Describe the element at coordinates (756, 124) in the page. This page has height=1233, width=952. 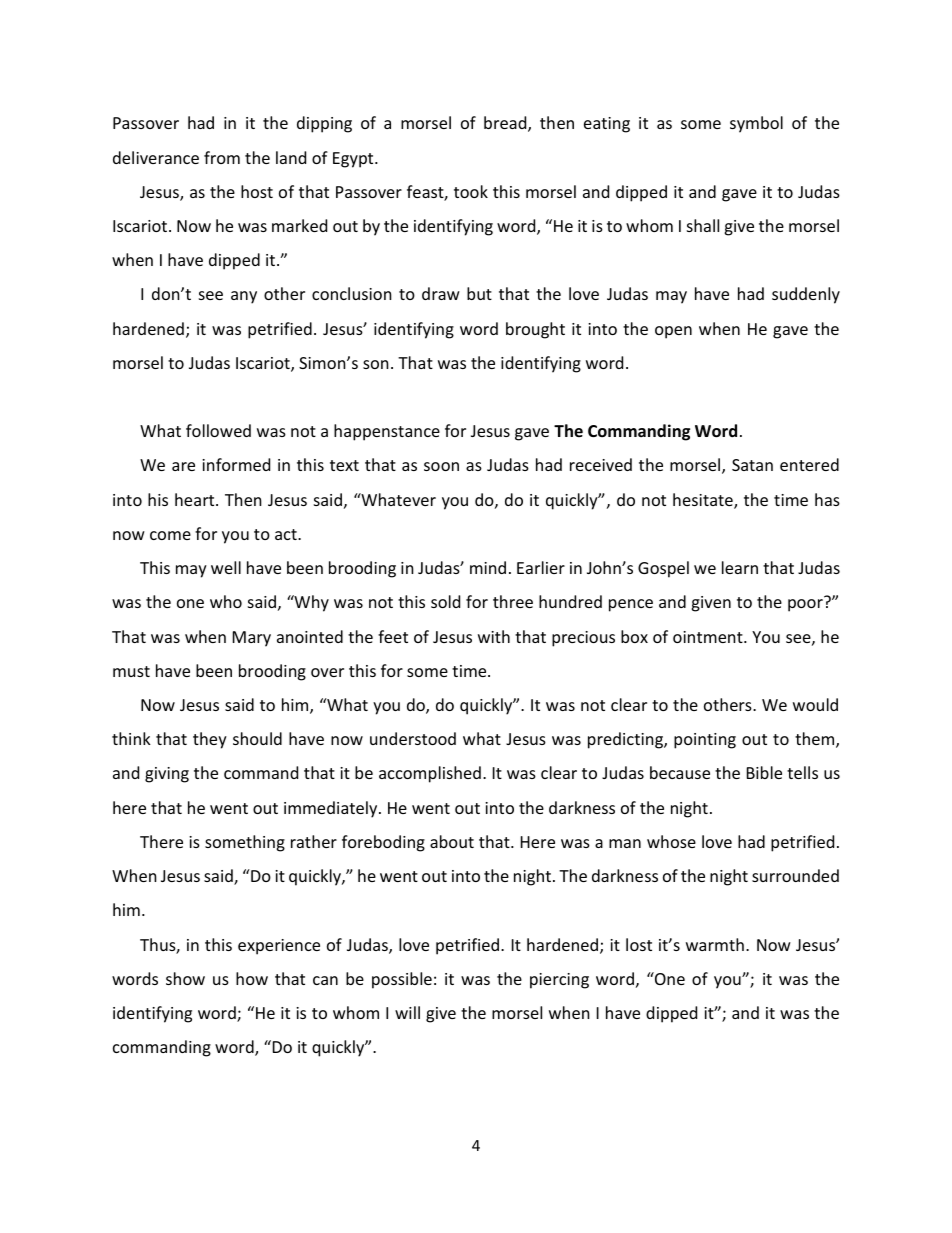
I see `symbol` at that location.
